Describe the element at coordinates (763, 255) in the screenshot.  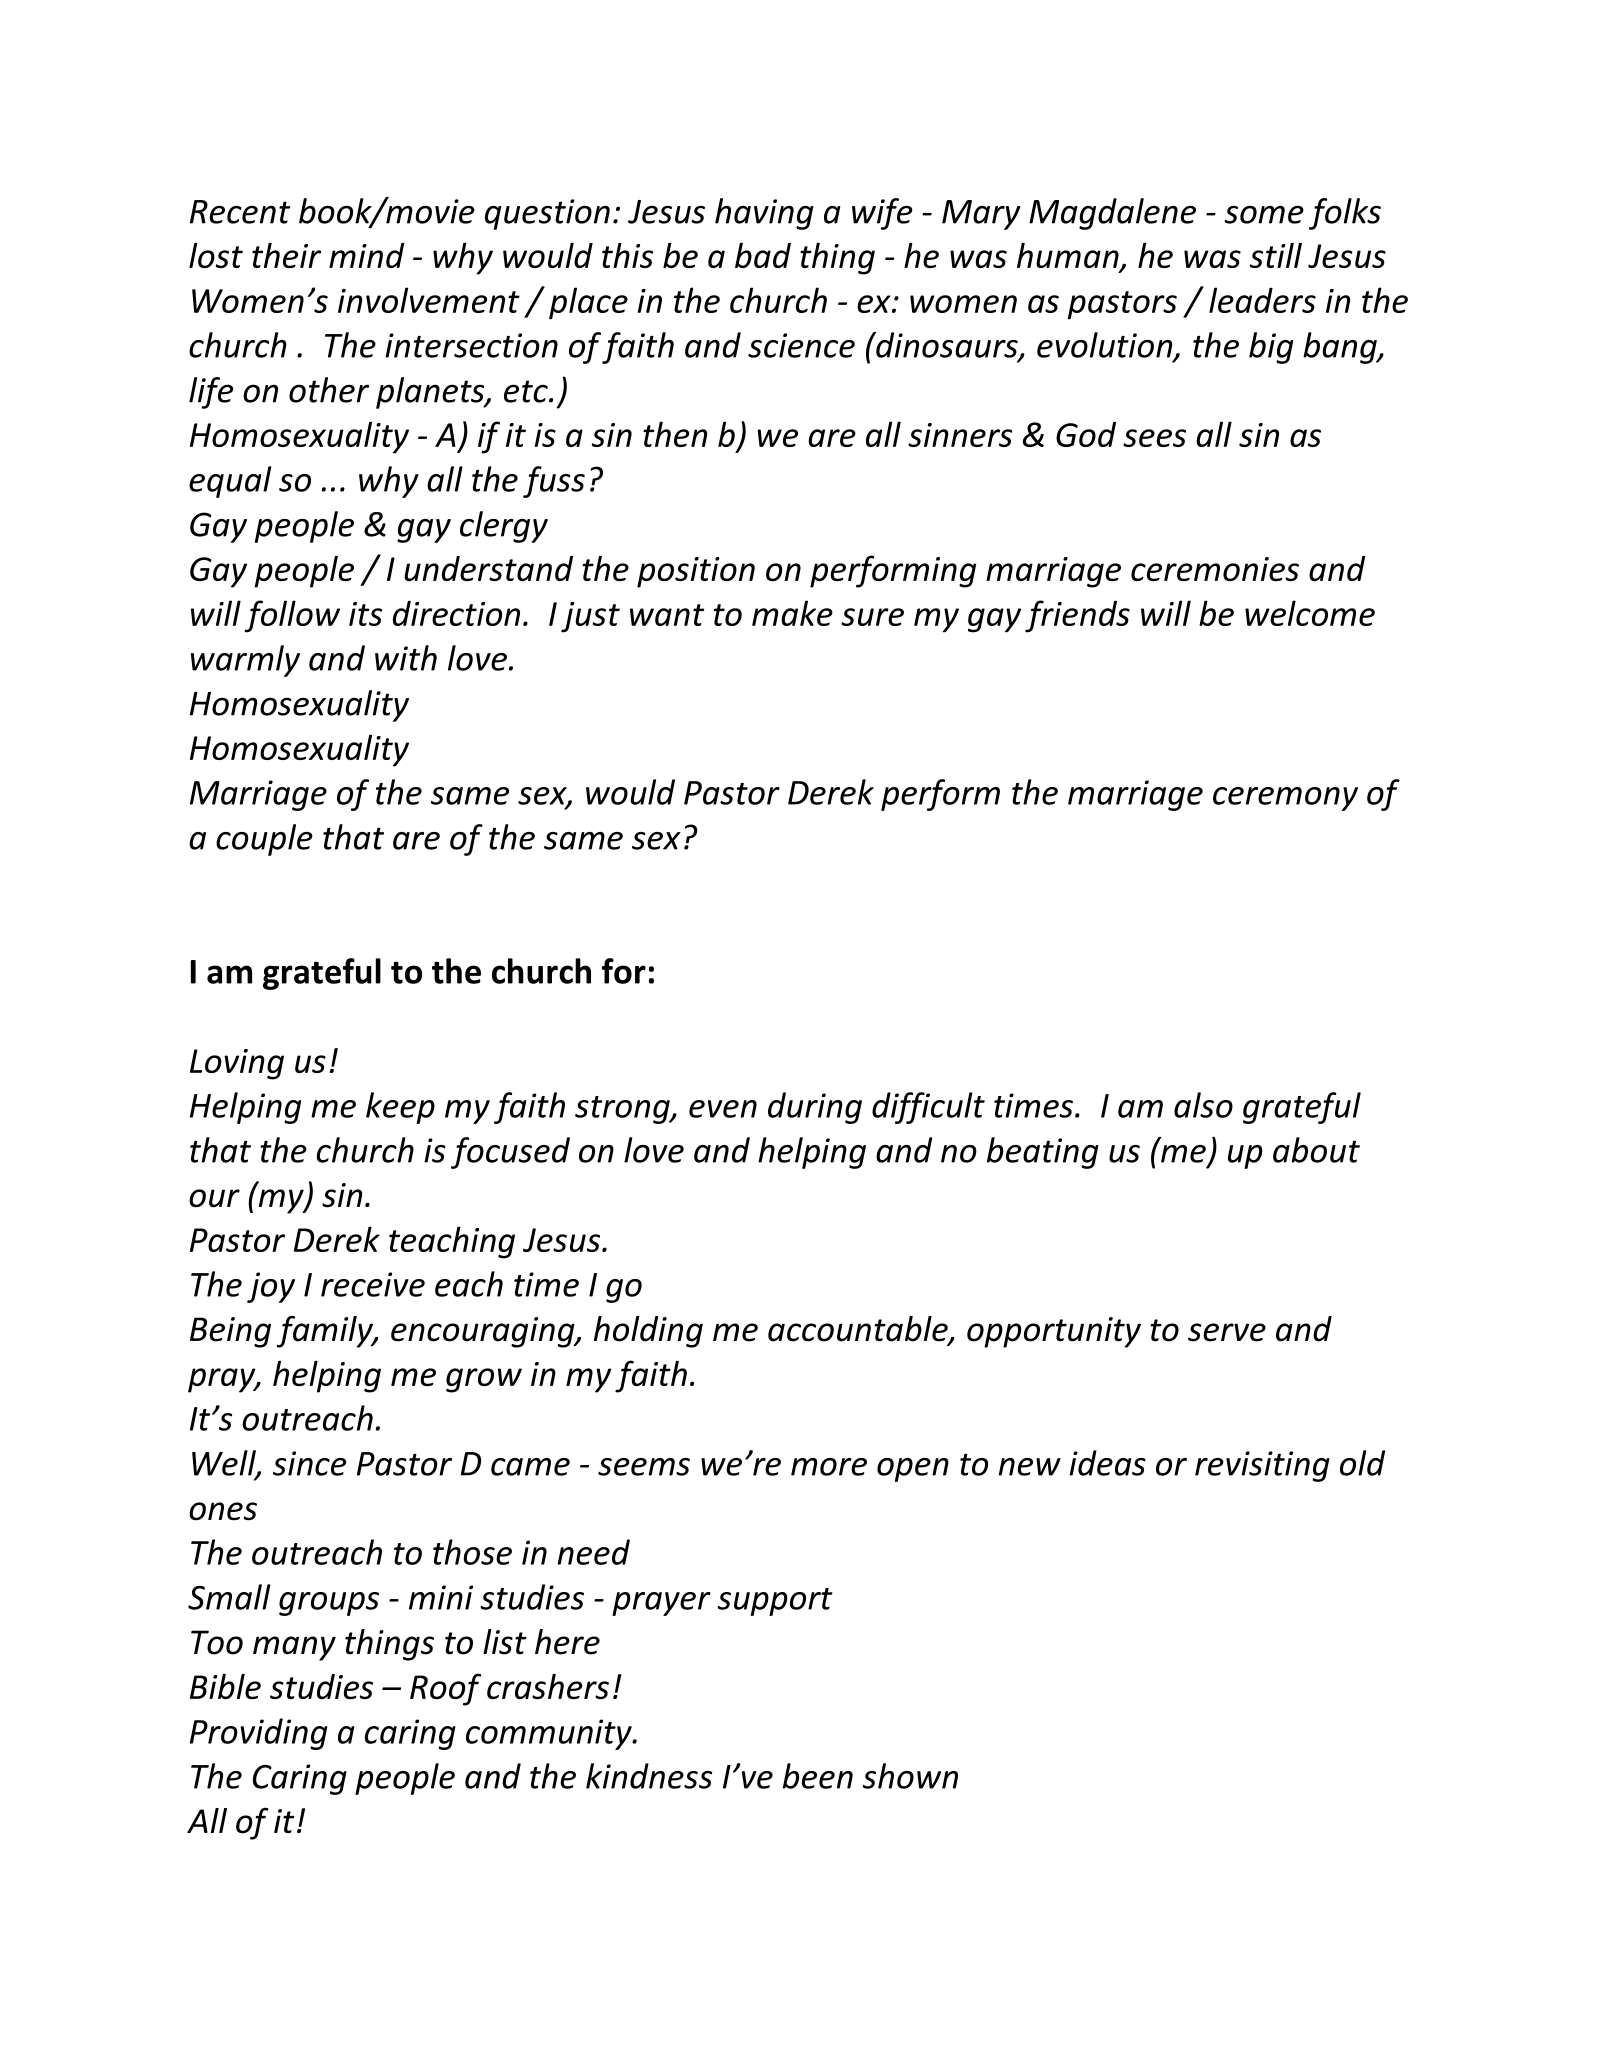
I see `bad` at that location.
